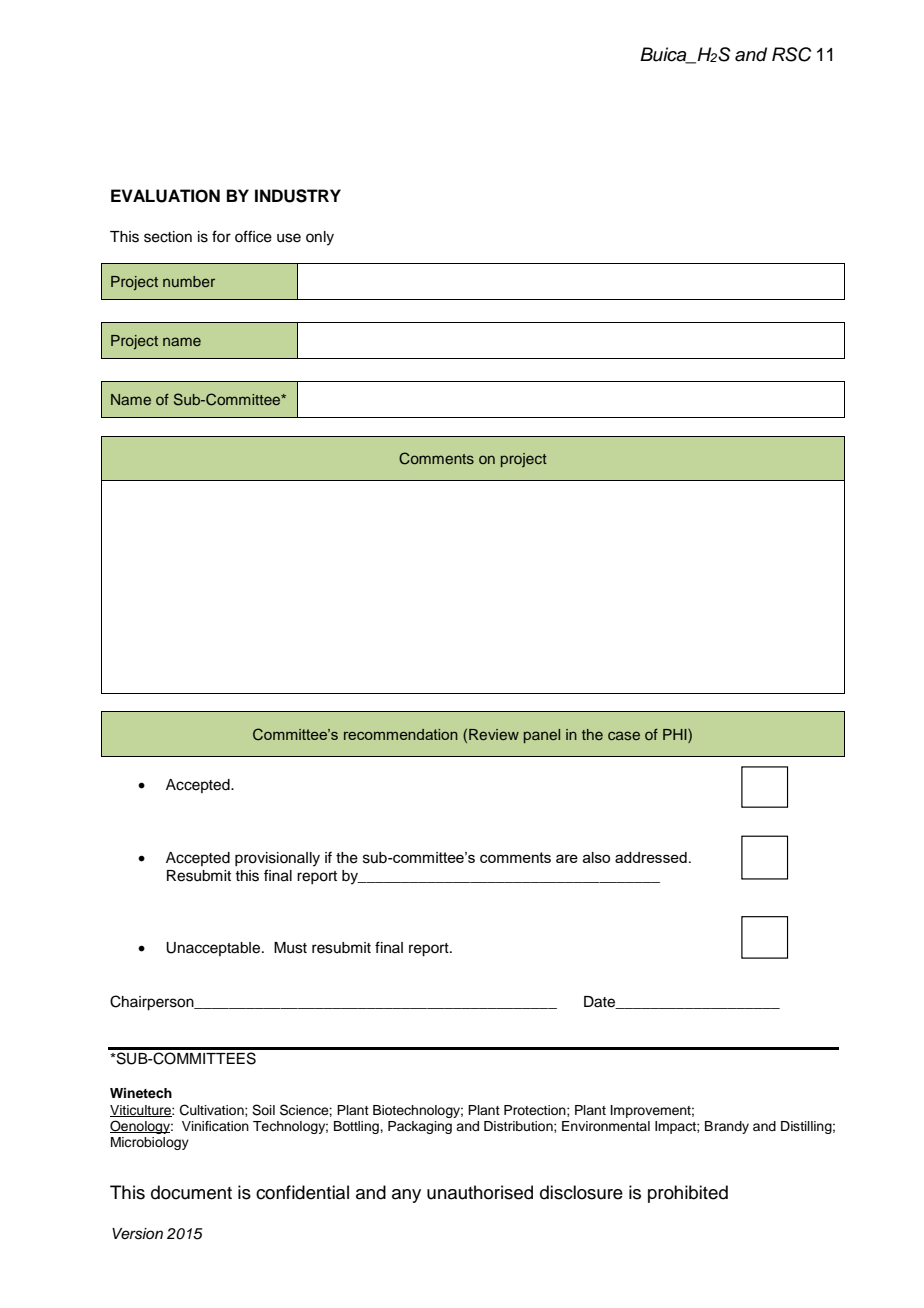 The width and height of the screenshot is (924, 1308). I want to click on prohibited, so click(688, 1194).
